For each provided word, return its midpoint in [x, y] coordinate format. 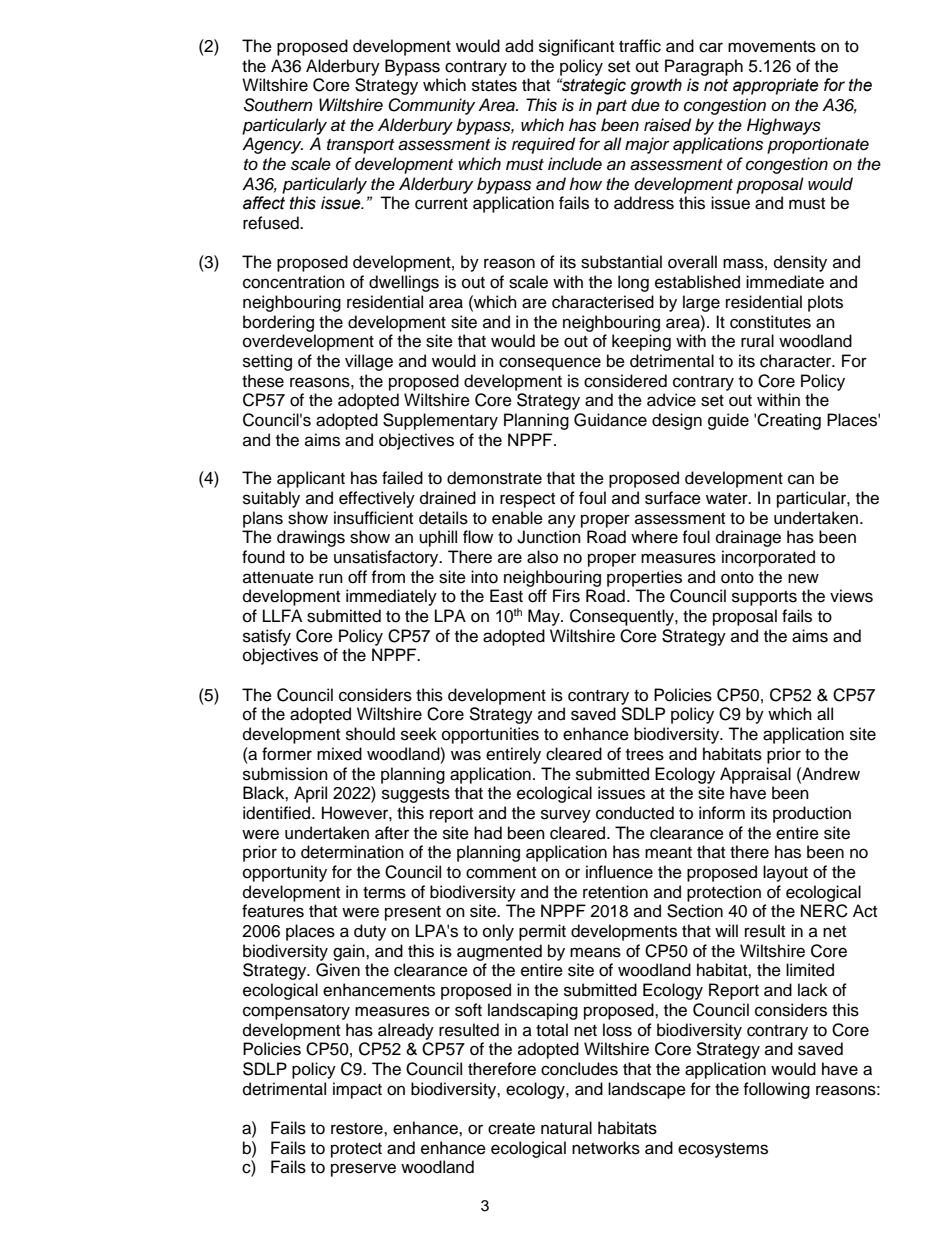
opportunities [490, 735]
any [562, 521]
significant [576, 47]
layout [785, 873]
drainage [748, 538]
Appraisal [755, 775]
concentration [294, 282]
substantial [621, 262]
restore [358, 1129]
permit [542, 932]
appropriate [776, 86]
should [370, 734]
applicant [311, 479]
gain [350, 952]
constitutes [770, 322]
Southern [278, 105]
